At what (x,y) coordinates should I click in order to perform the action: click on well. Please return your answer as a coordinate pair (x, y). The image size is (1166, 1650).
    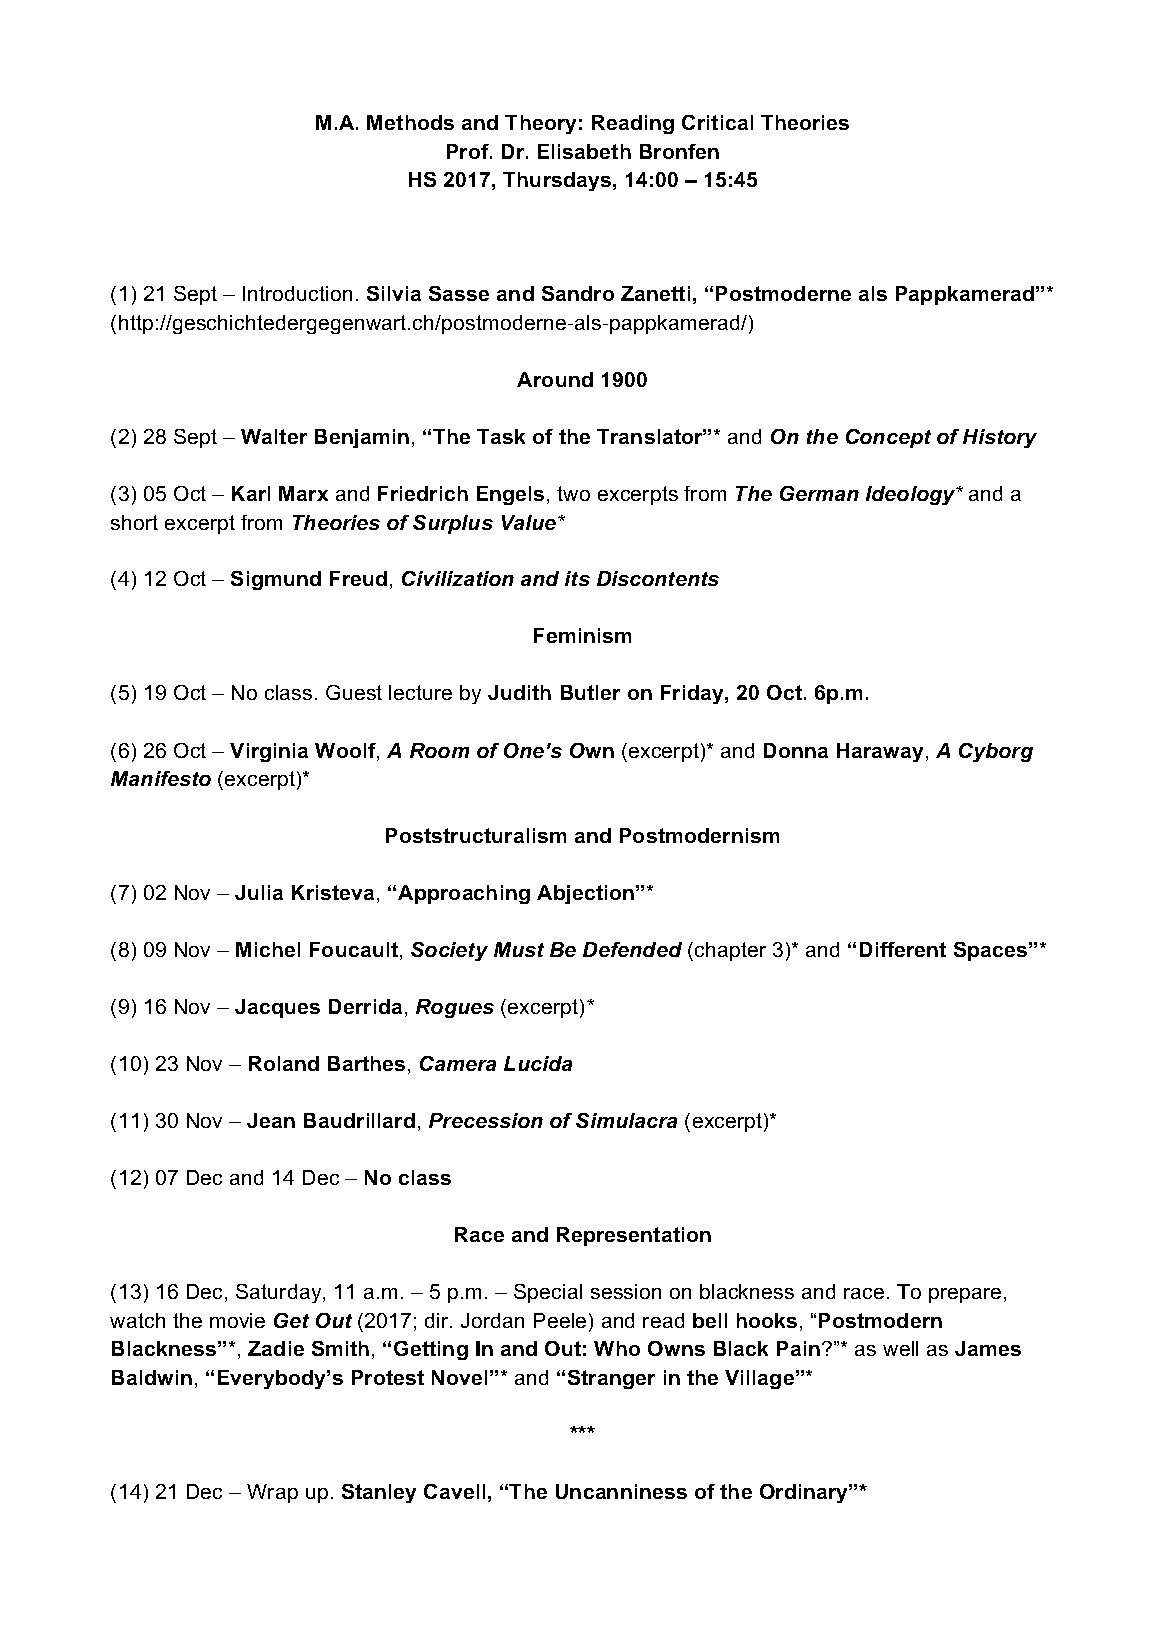
    Looking at the image, I should click on (900, 1348).
